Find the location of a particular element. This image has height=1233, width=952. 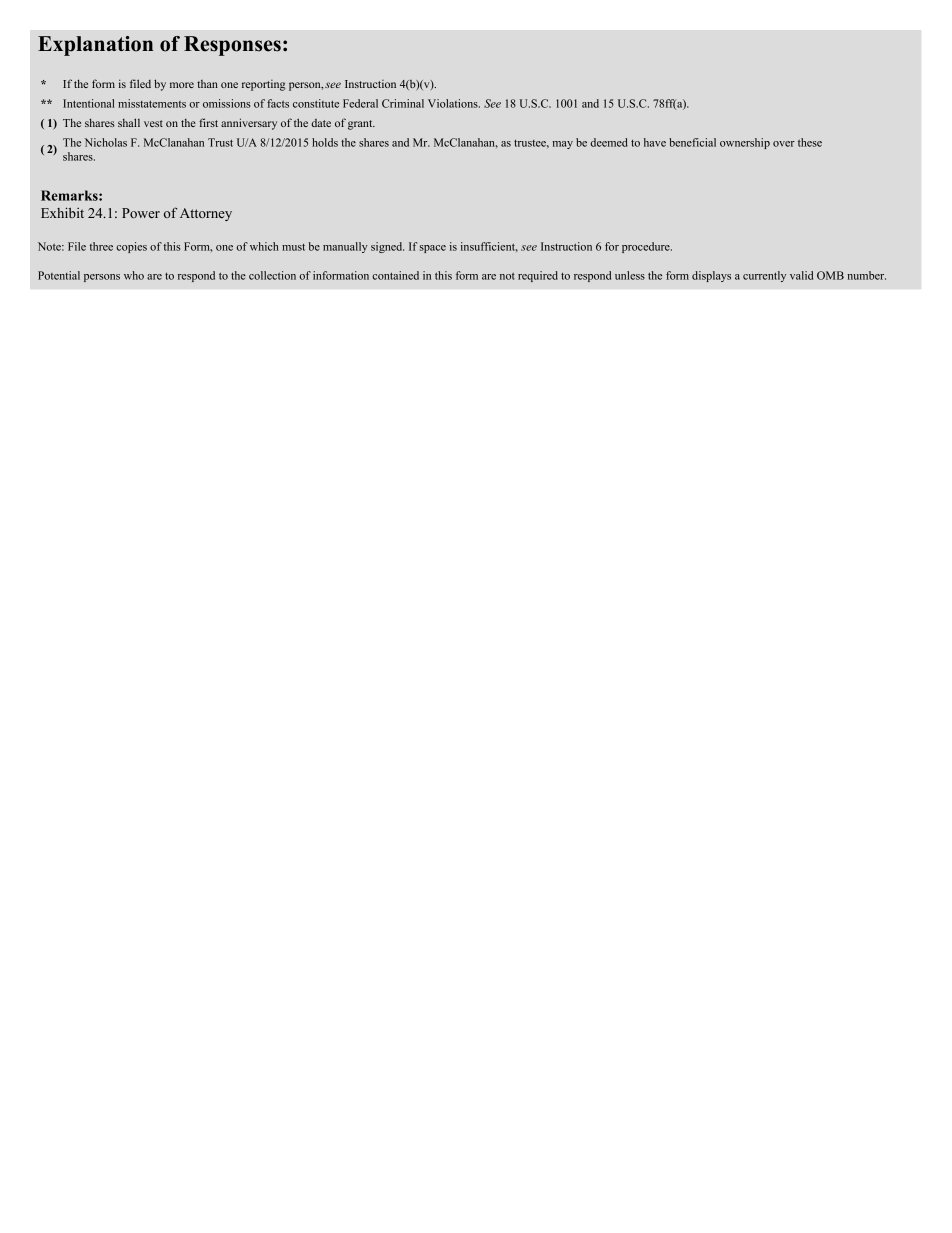

Explanation is located at coordinates (95, 46).
